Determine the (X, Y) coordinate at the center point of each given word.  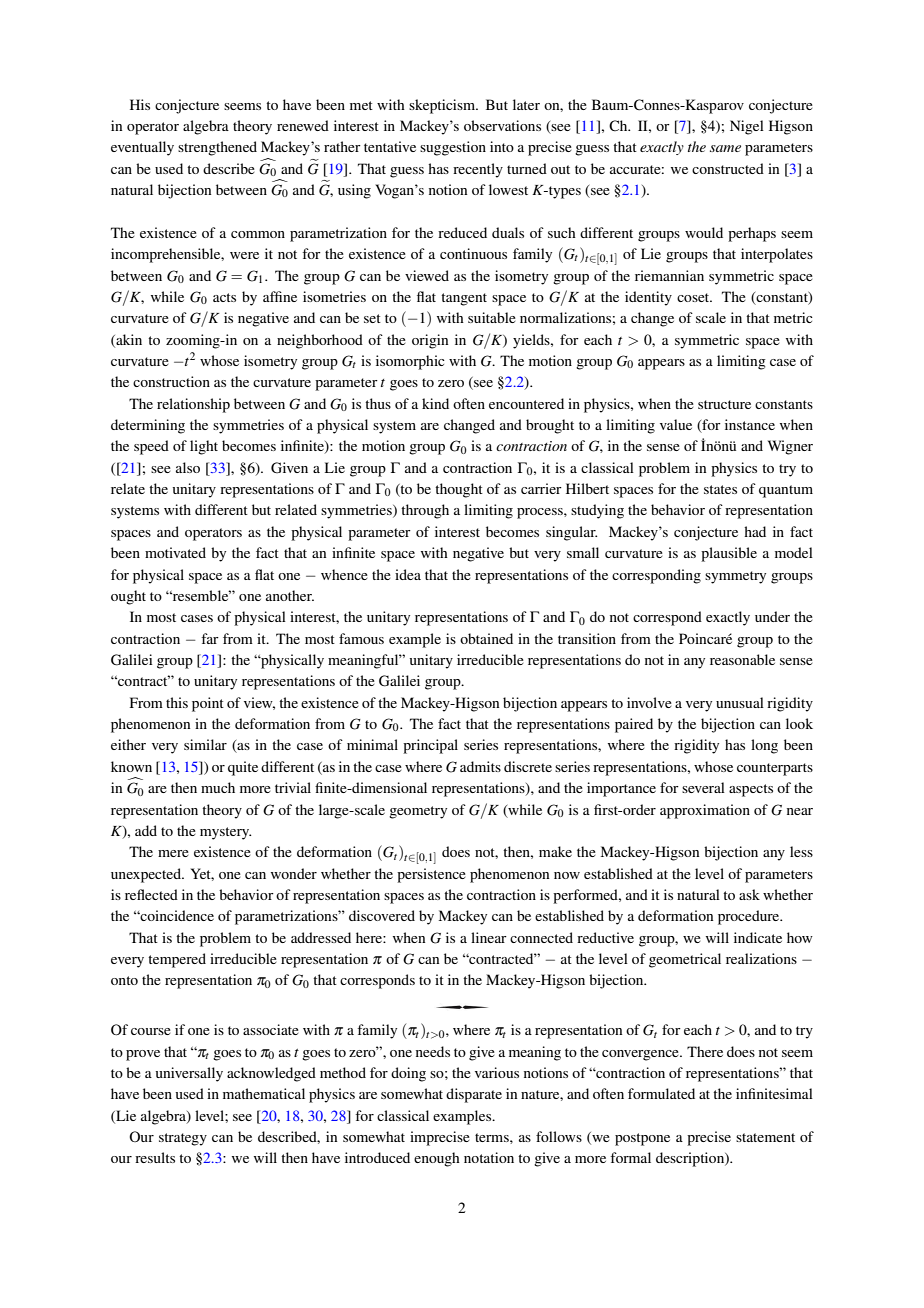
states (720, 489)
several (703, 787)
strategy (183, 1139)
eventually (142, 148)
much (218, 787)
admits (480, 766)
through (425, 511)
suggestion (453, 148)
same (725, 148)
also (188, 467)
